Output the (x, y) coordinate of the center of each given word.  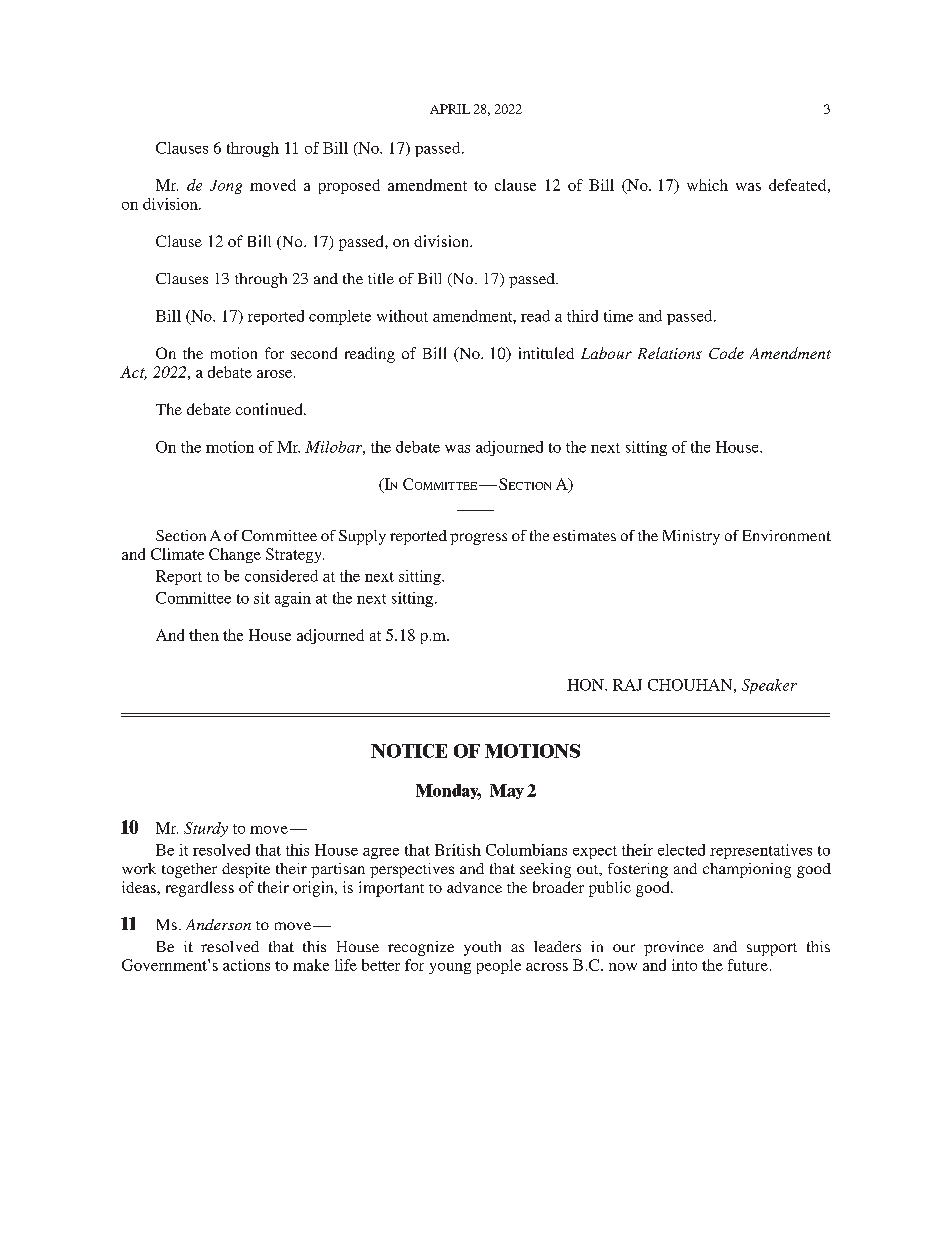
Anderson (218, 924)
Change (235, 555)
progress (478, 539)
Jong (226, 187)
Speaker (769, 686)
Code (726, 353)
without (402, 316)
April (450, 109)
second (314, 353)
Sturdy (206, 829)
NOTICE (409, 751)
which (707, 185)
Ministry (691, 537)
